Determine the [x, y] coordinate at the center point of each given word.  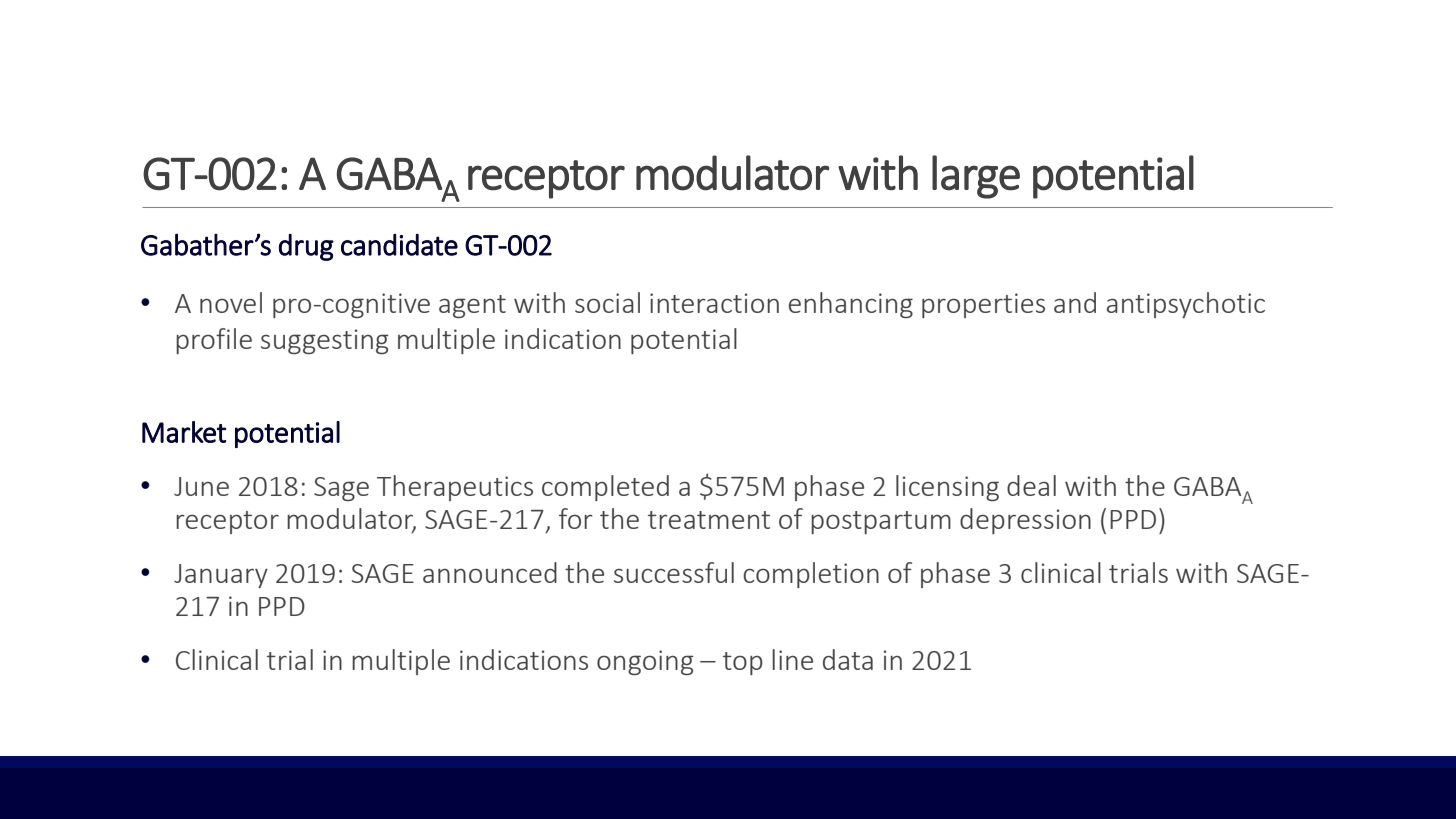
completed [605, 488]
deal [1031, 485]
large [976, 177]
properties [983, 305]
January [221, 576]
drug [306, 247]
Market [184, 432]
